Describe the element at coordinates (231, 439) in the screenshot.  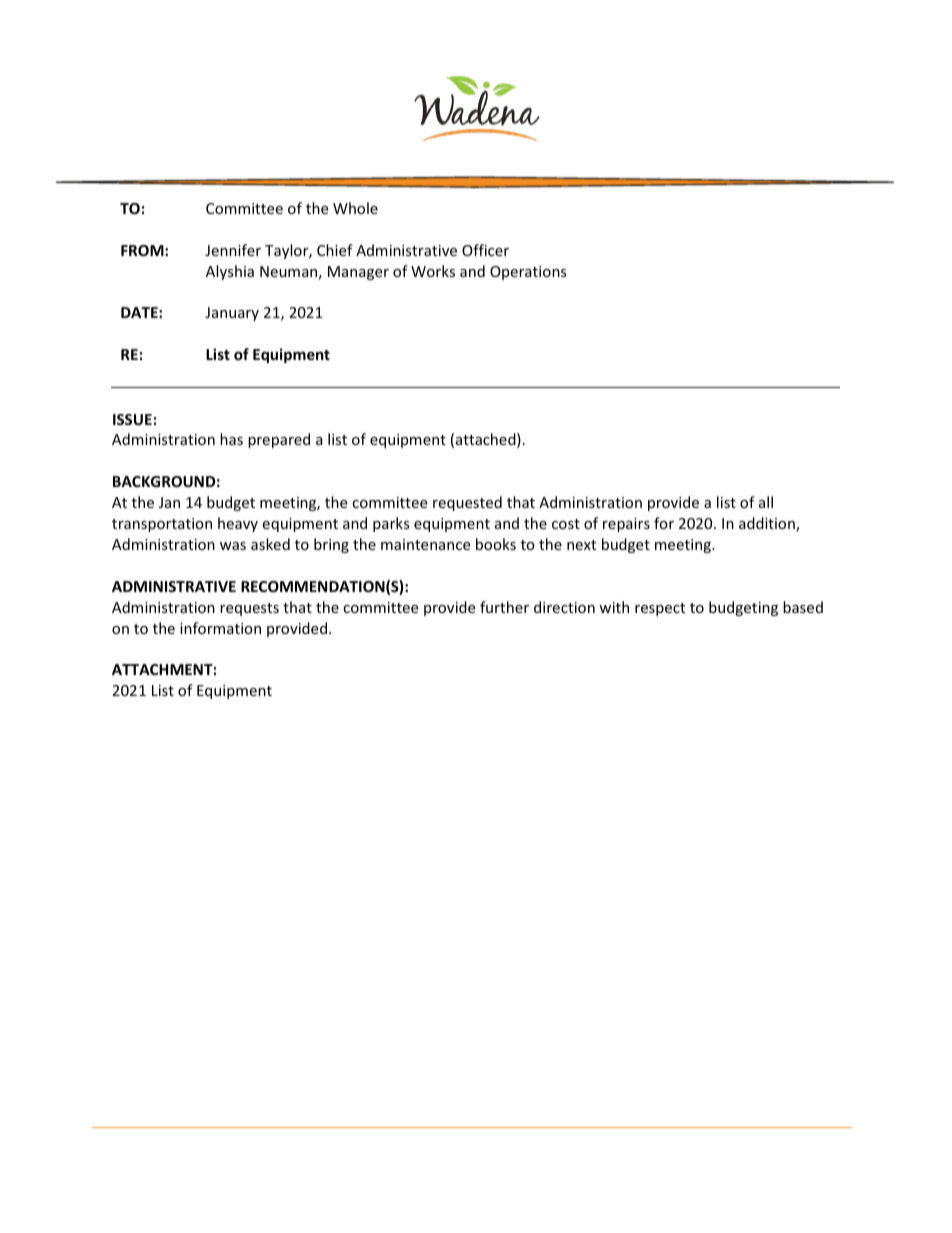
I see `has` at that location.
